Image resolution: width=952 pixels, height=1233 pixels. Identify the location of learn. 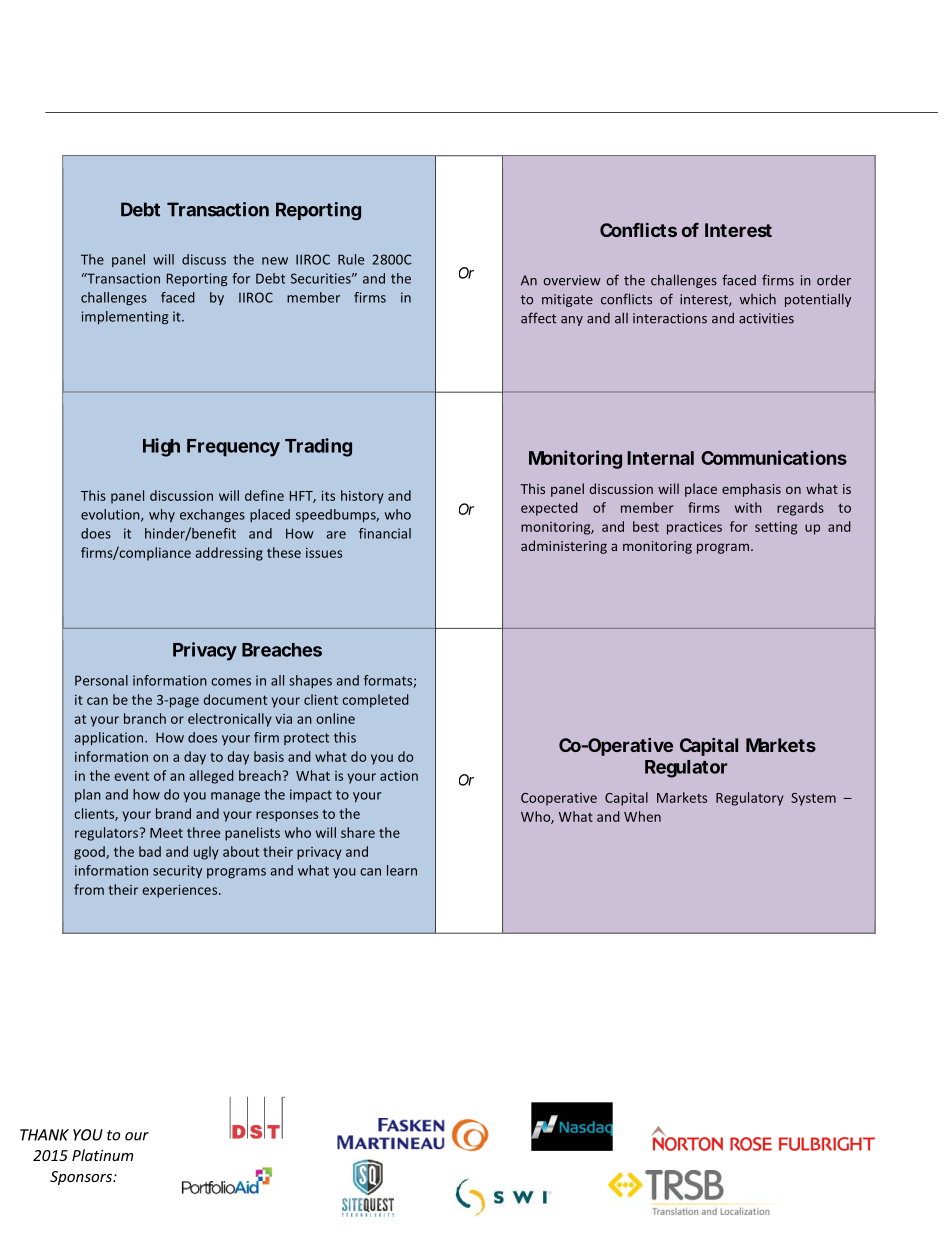
(402, 870).
